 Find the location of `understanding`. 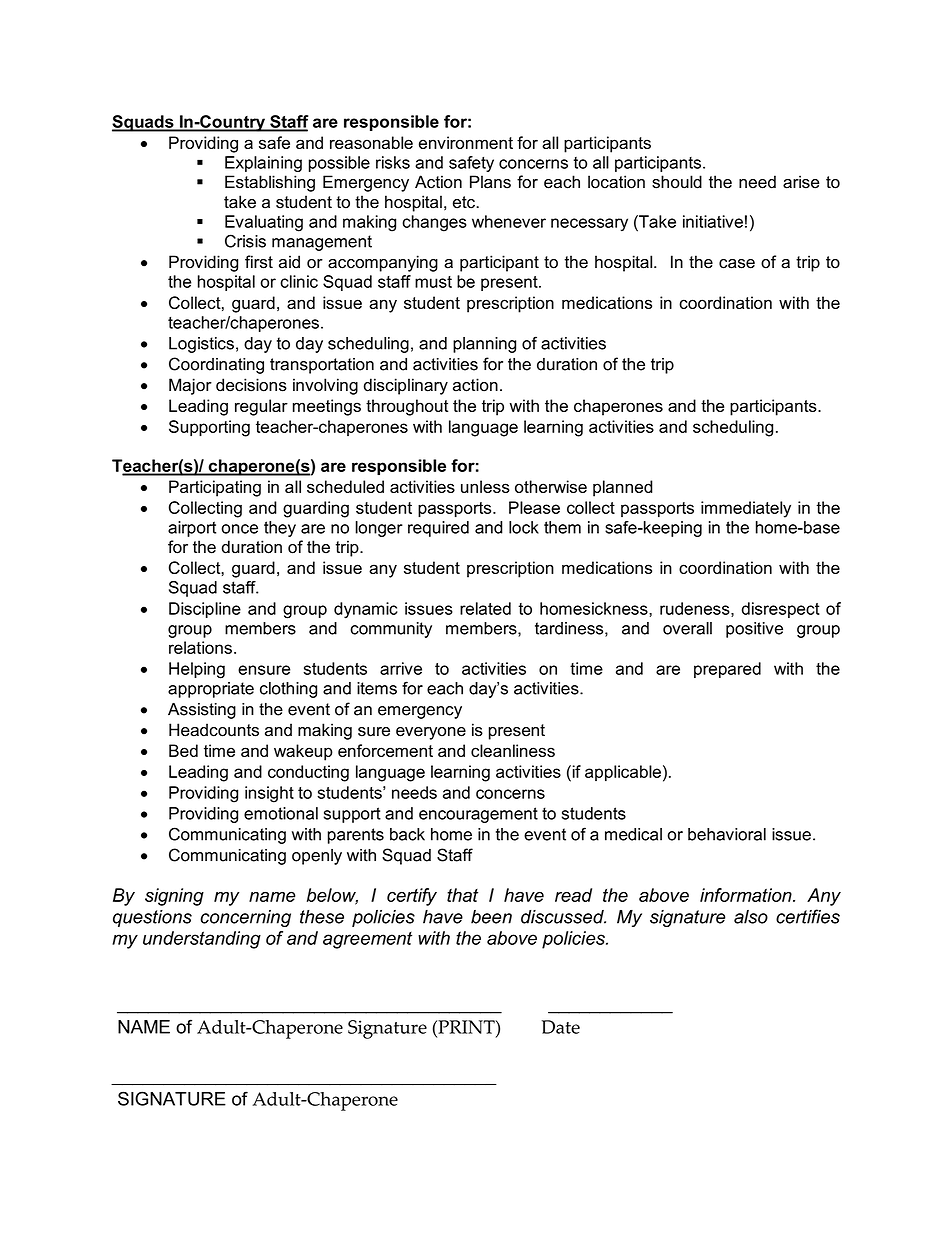

understanding is located at coordinates (202, 940).
